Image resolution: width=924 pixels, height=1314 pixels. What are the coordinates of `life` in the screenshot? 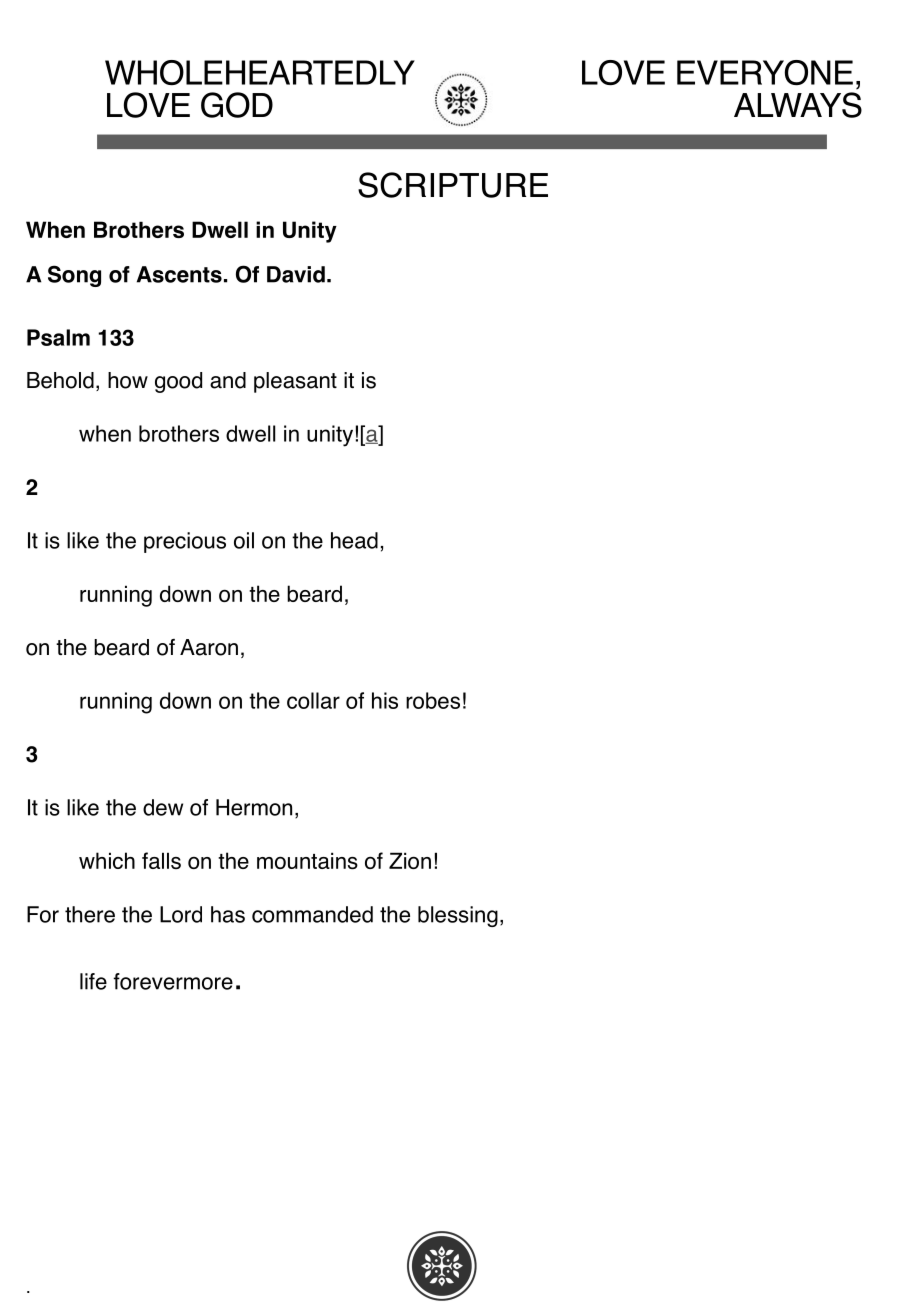 It's located at (93, 981).
